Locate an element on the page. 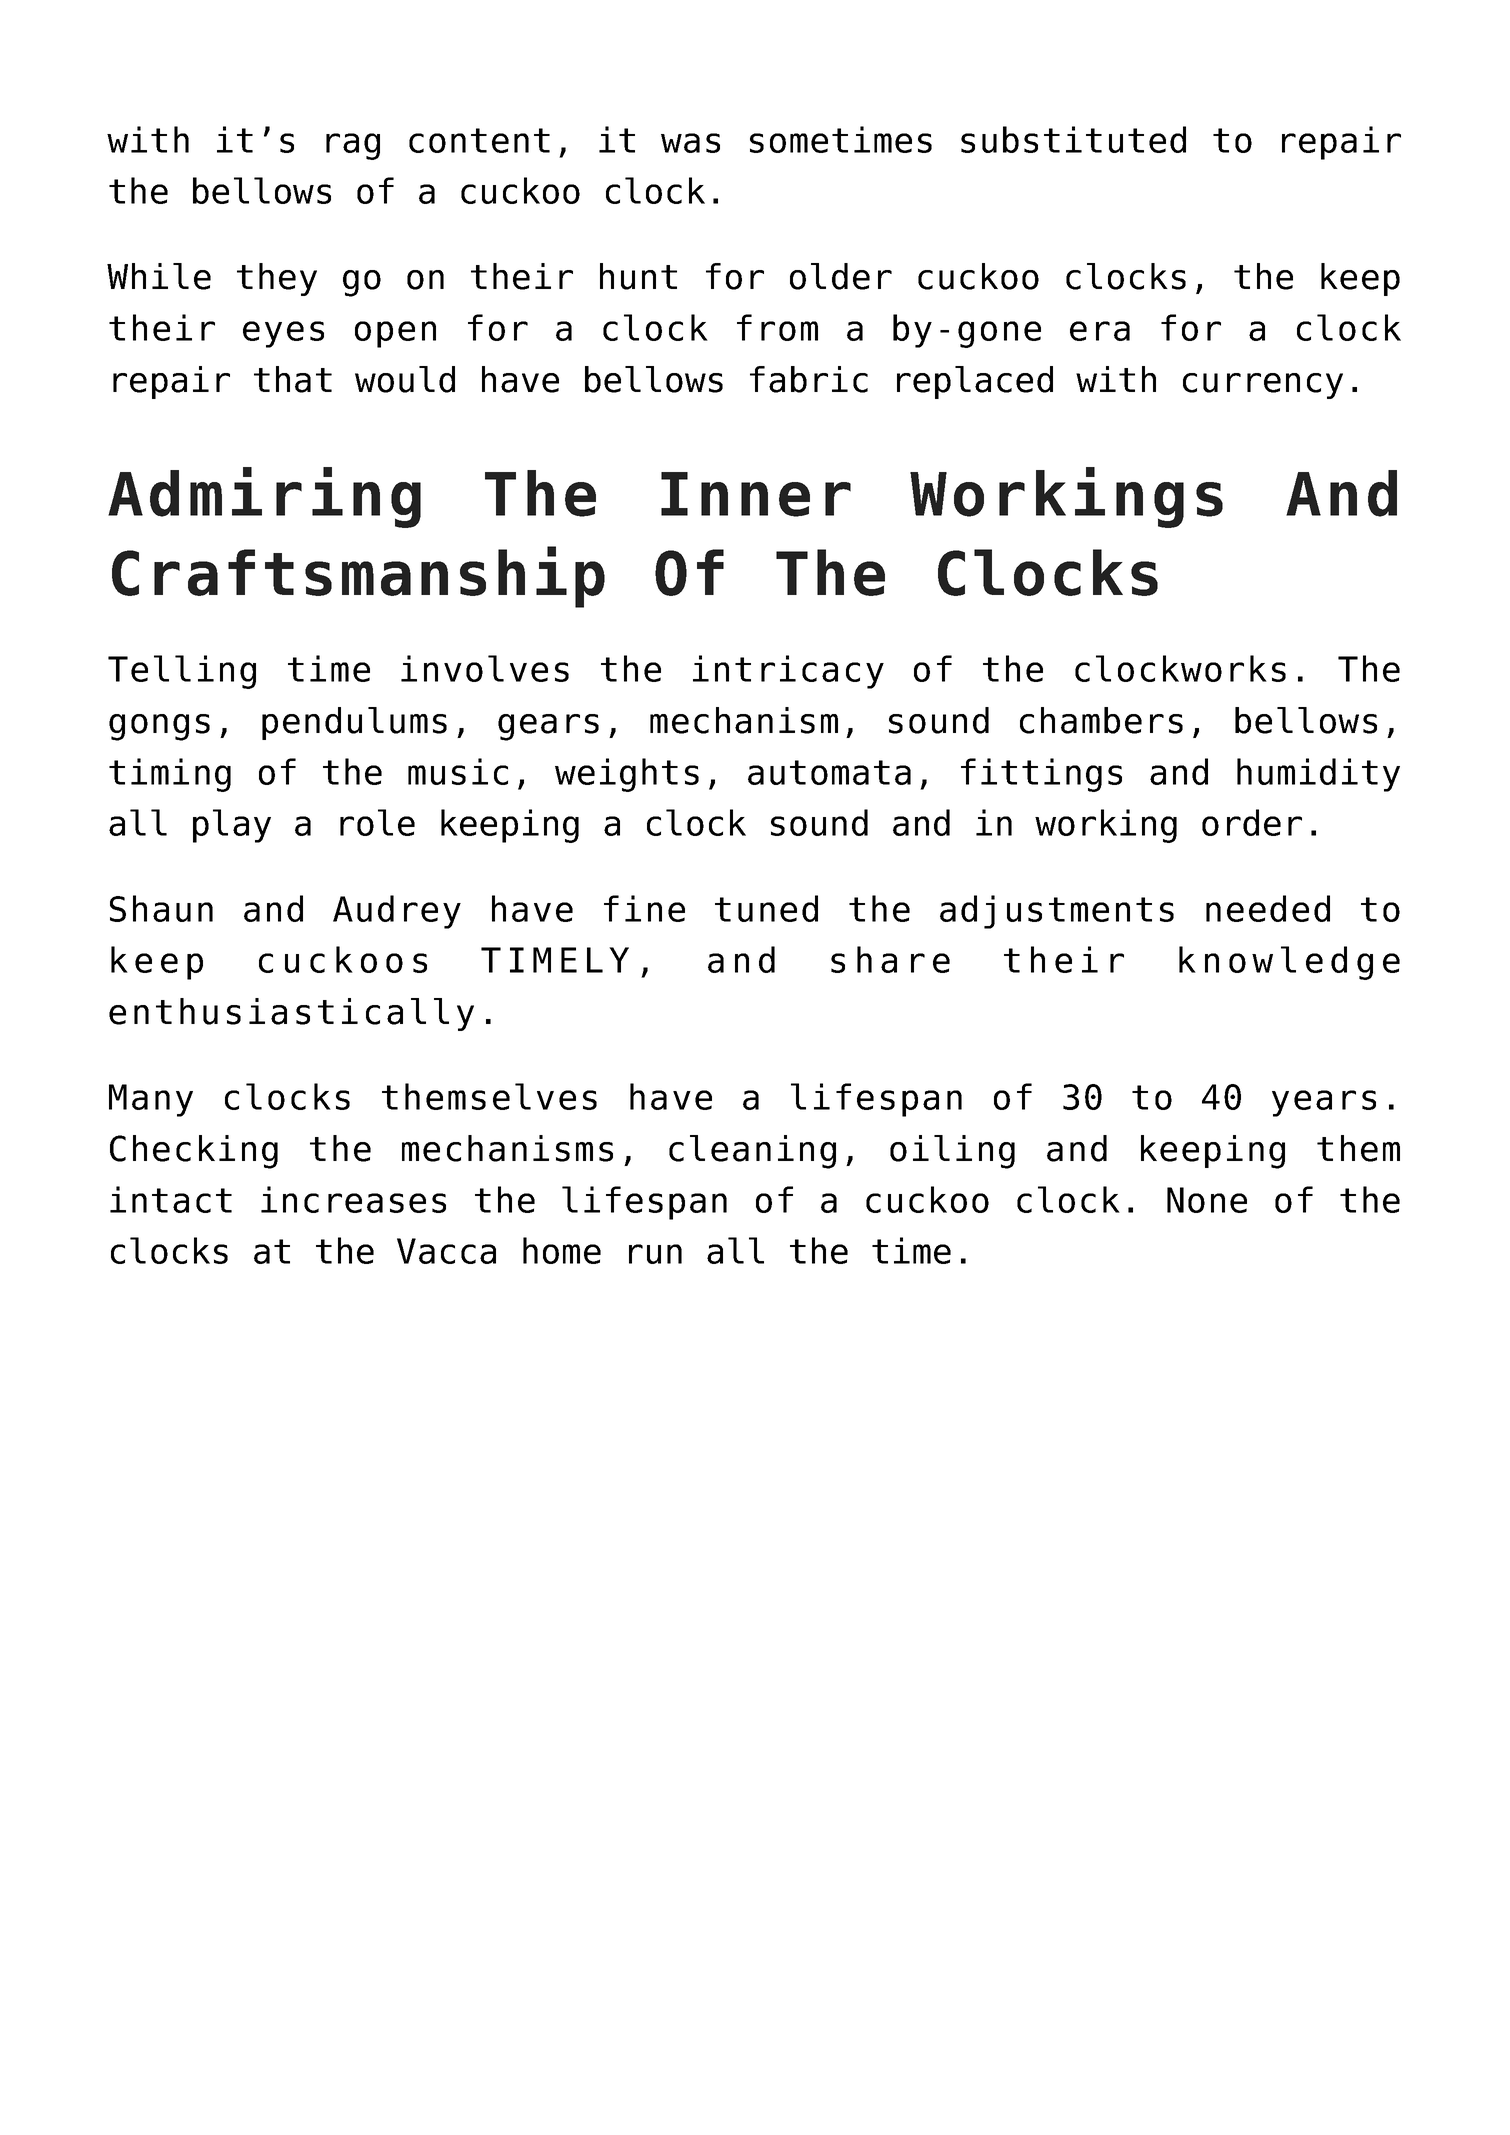  Telling is located at coordinates (182, 672).
